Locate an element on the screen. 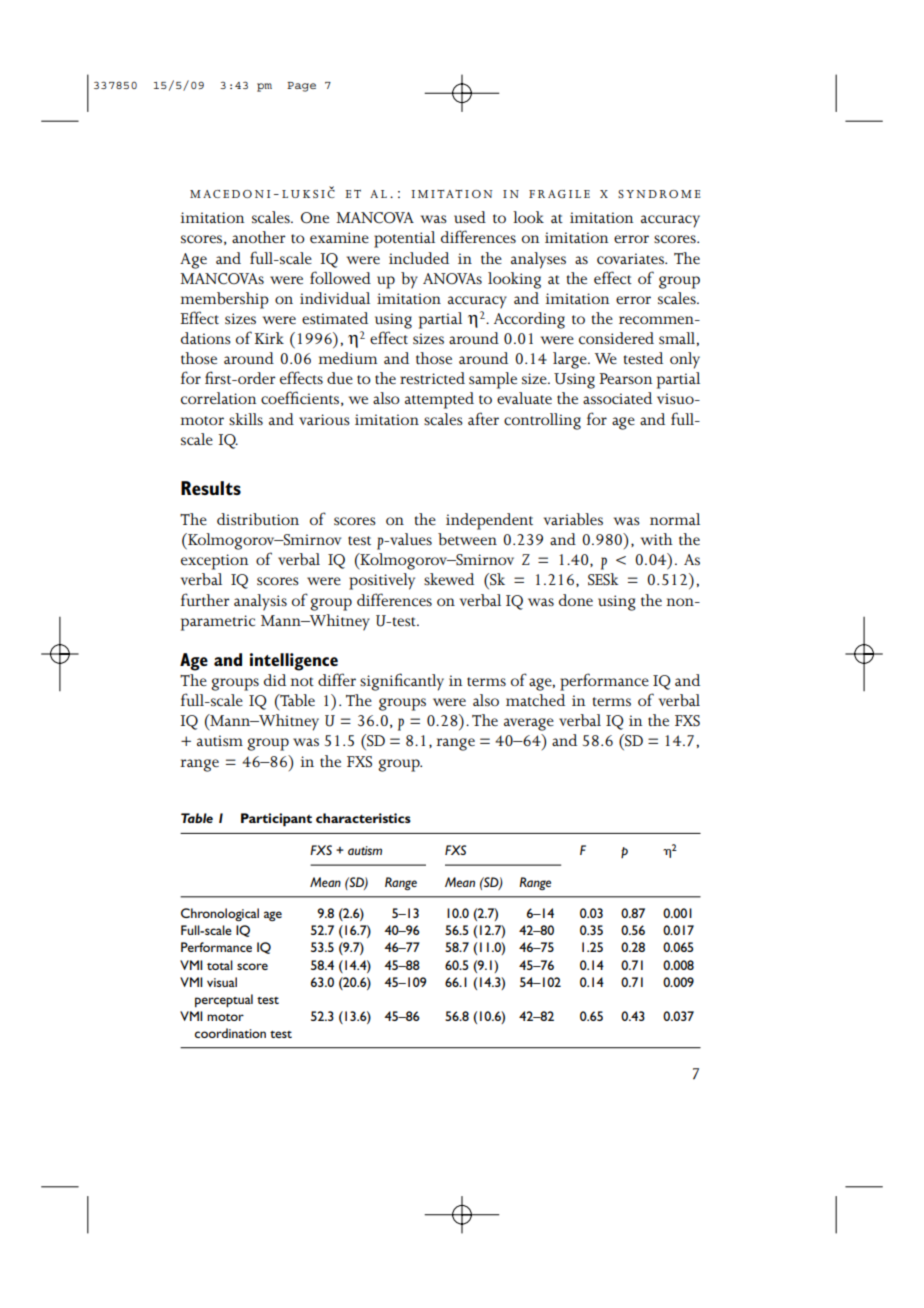 The width and height of the screenshot is (924, 1308). skewed is located at coordinates (449, 579).
